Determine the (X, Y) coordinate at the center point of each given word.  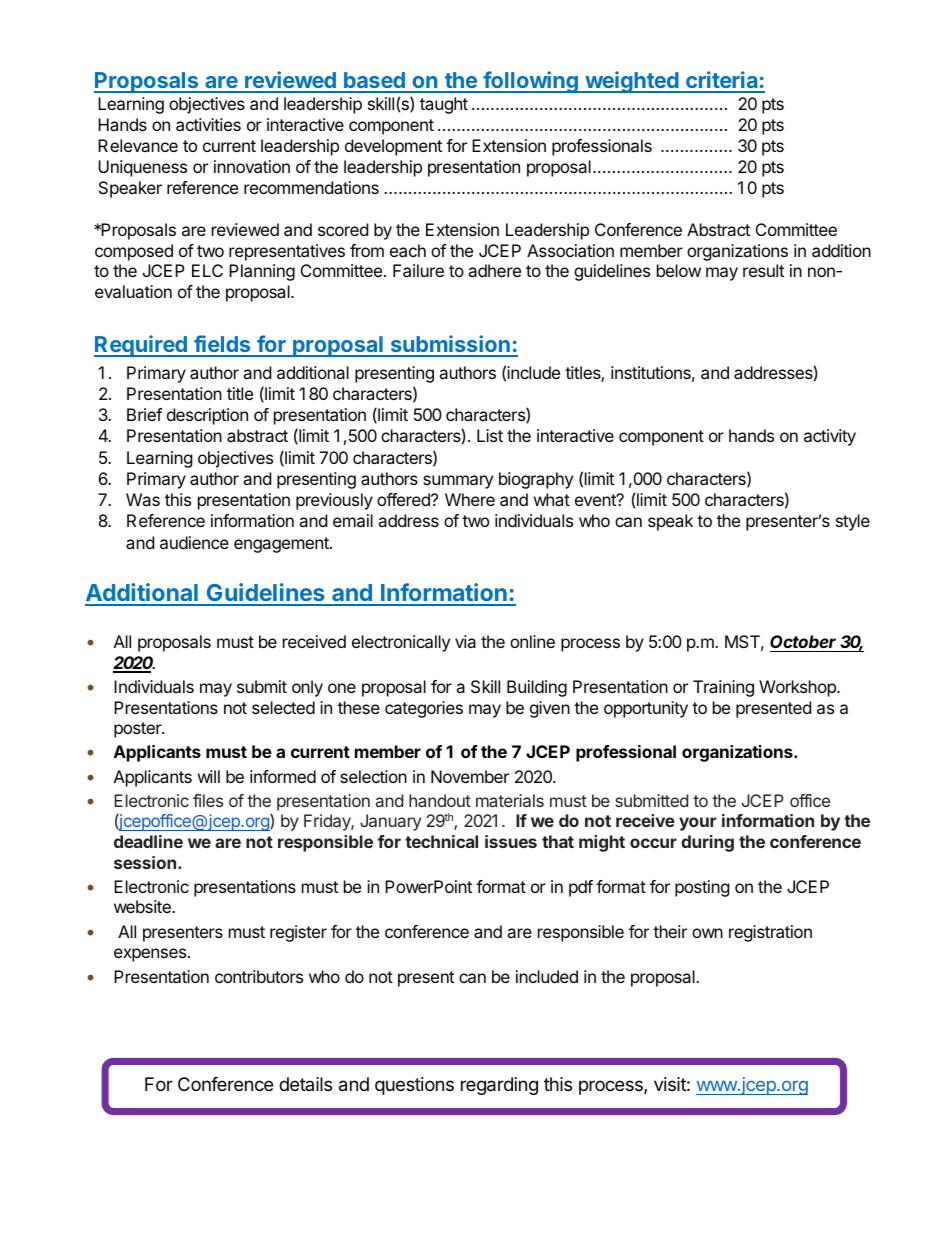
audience (194, 542)
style (853, 522)
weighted (632, 82)
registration (770, 933)
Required (141, 346)
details (305, 1084)
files (208, 800)
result (763, 270)
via (465, 641)
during (707, 843)
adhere (494, 270)
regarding (499, 1086)
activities (208, 124)
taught (444, 105)
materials (510, 800)
